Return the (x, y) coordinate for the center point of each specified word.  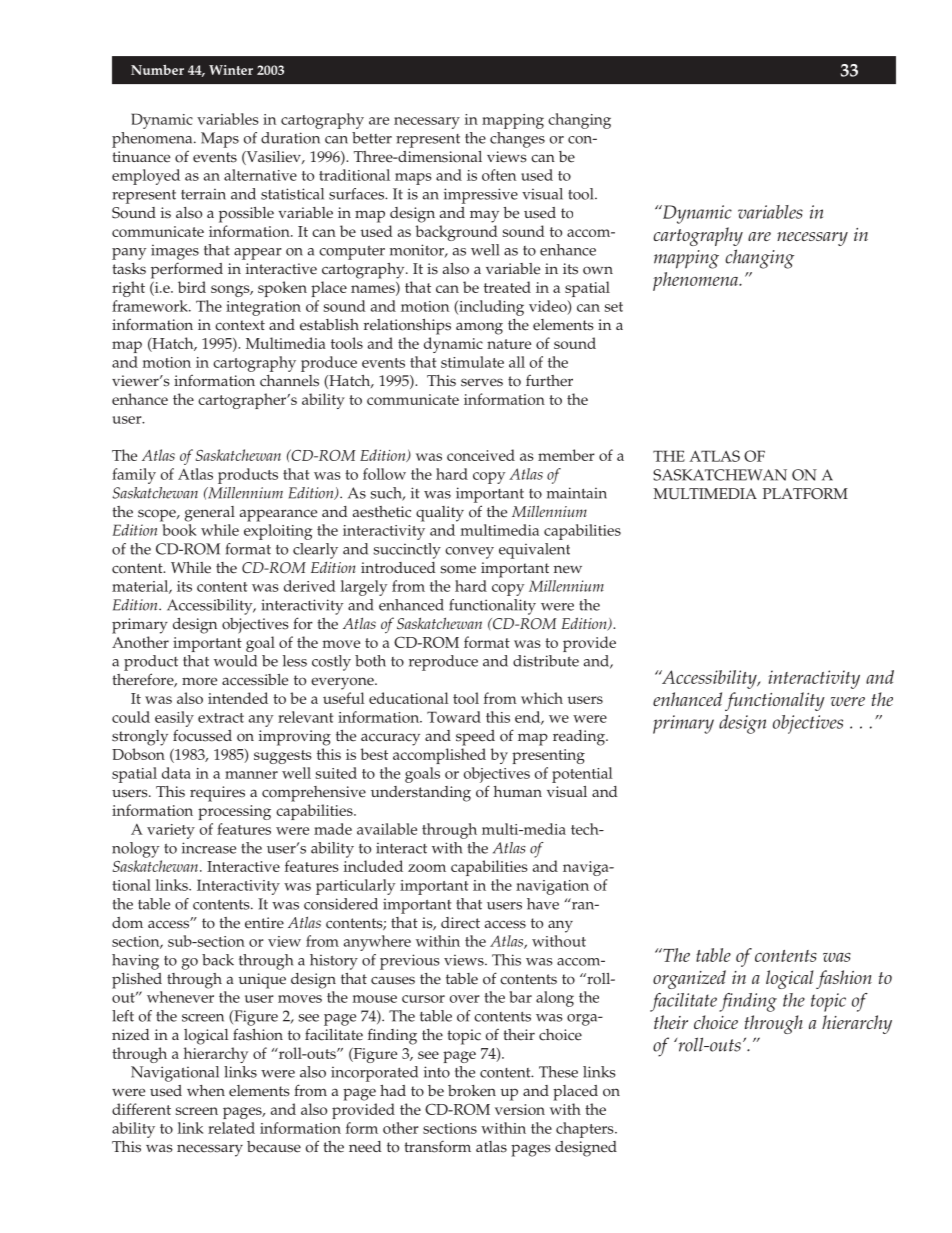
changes (517, 140)
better (372, 138)
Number (157, 70)
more (199, 681)
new (568, 569)
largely (364, 588)
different (141, 1109)
